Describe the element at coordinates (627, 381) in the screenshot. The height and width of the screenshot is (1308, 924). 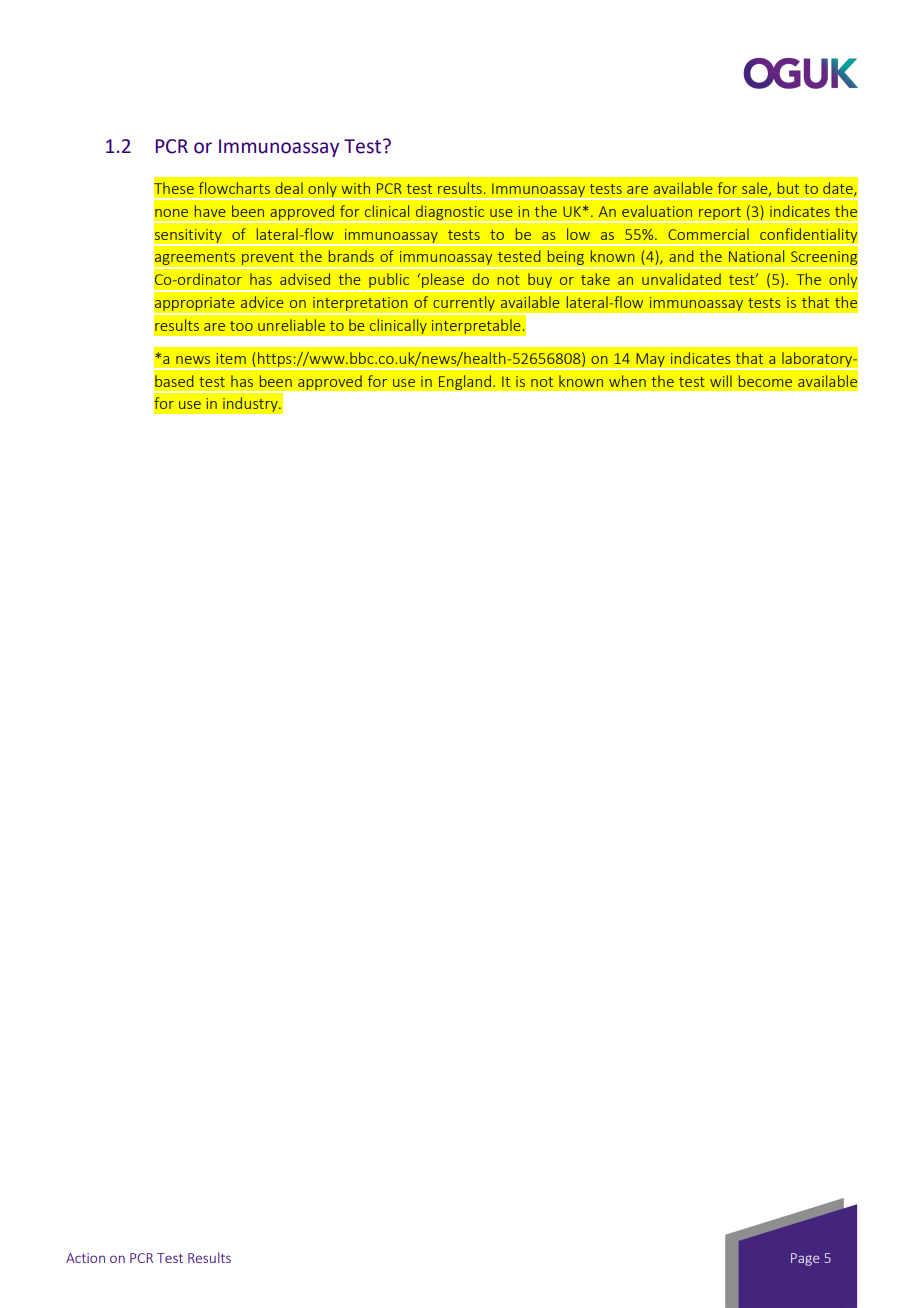
I see `when` at that location.
